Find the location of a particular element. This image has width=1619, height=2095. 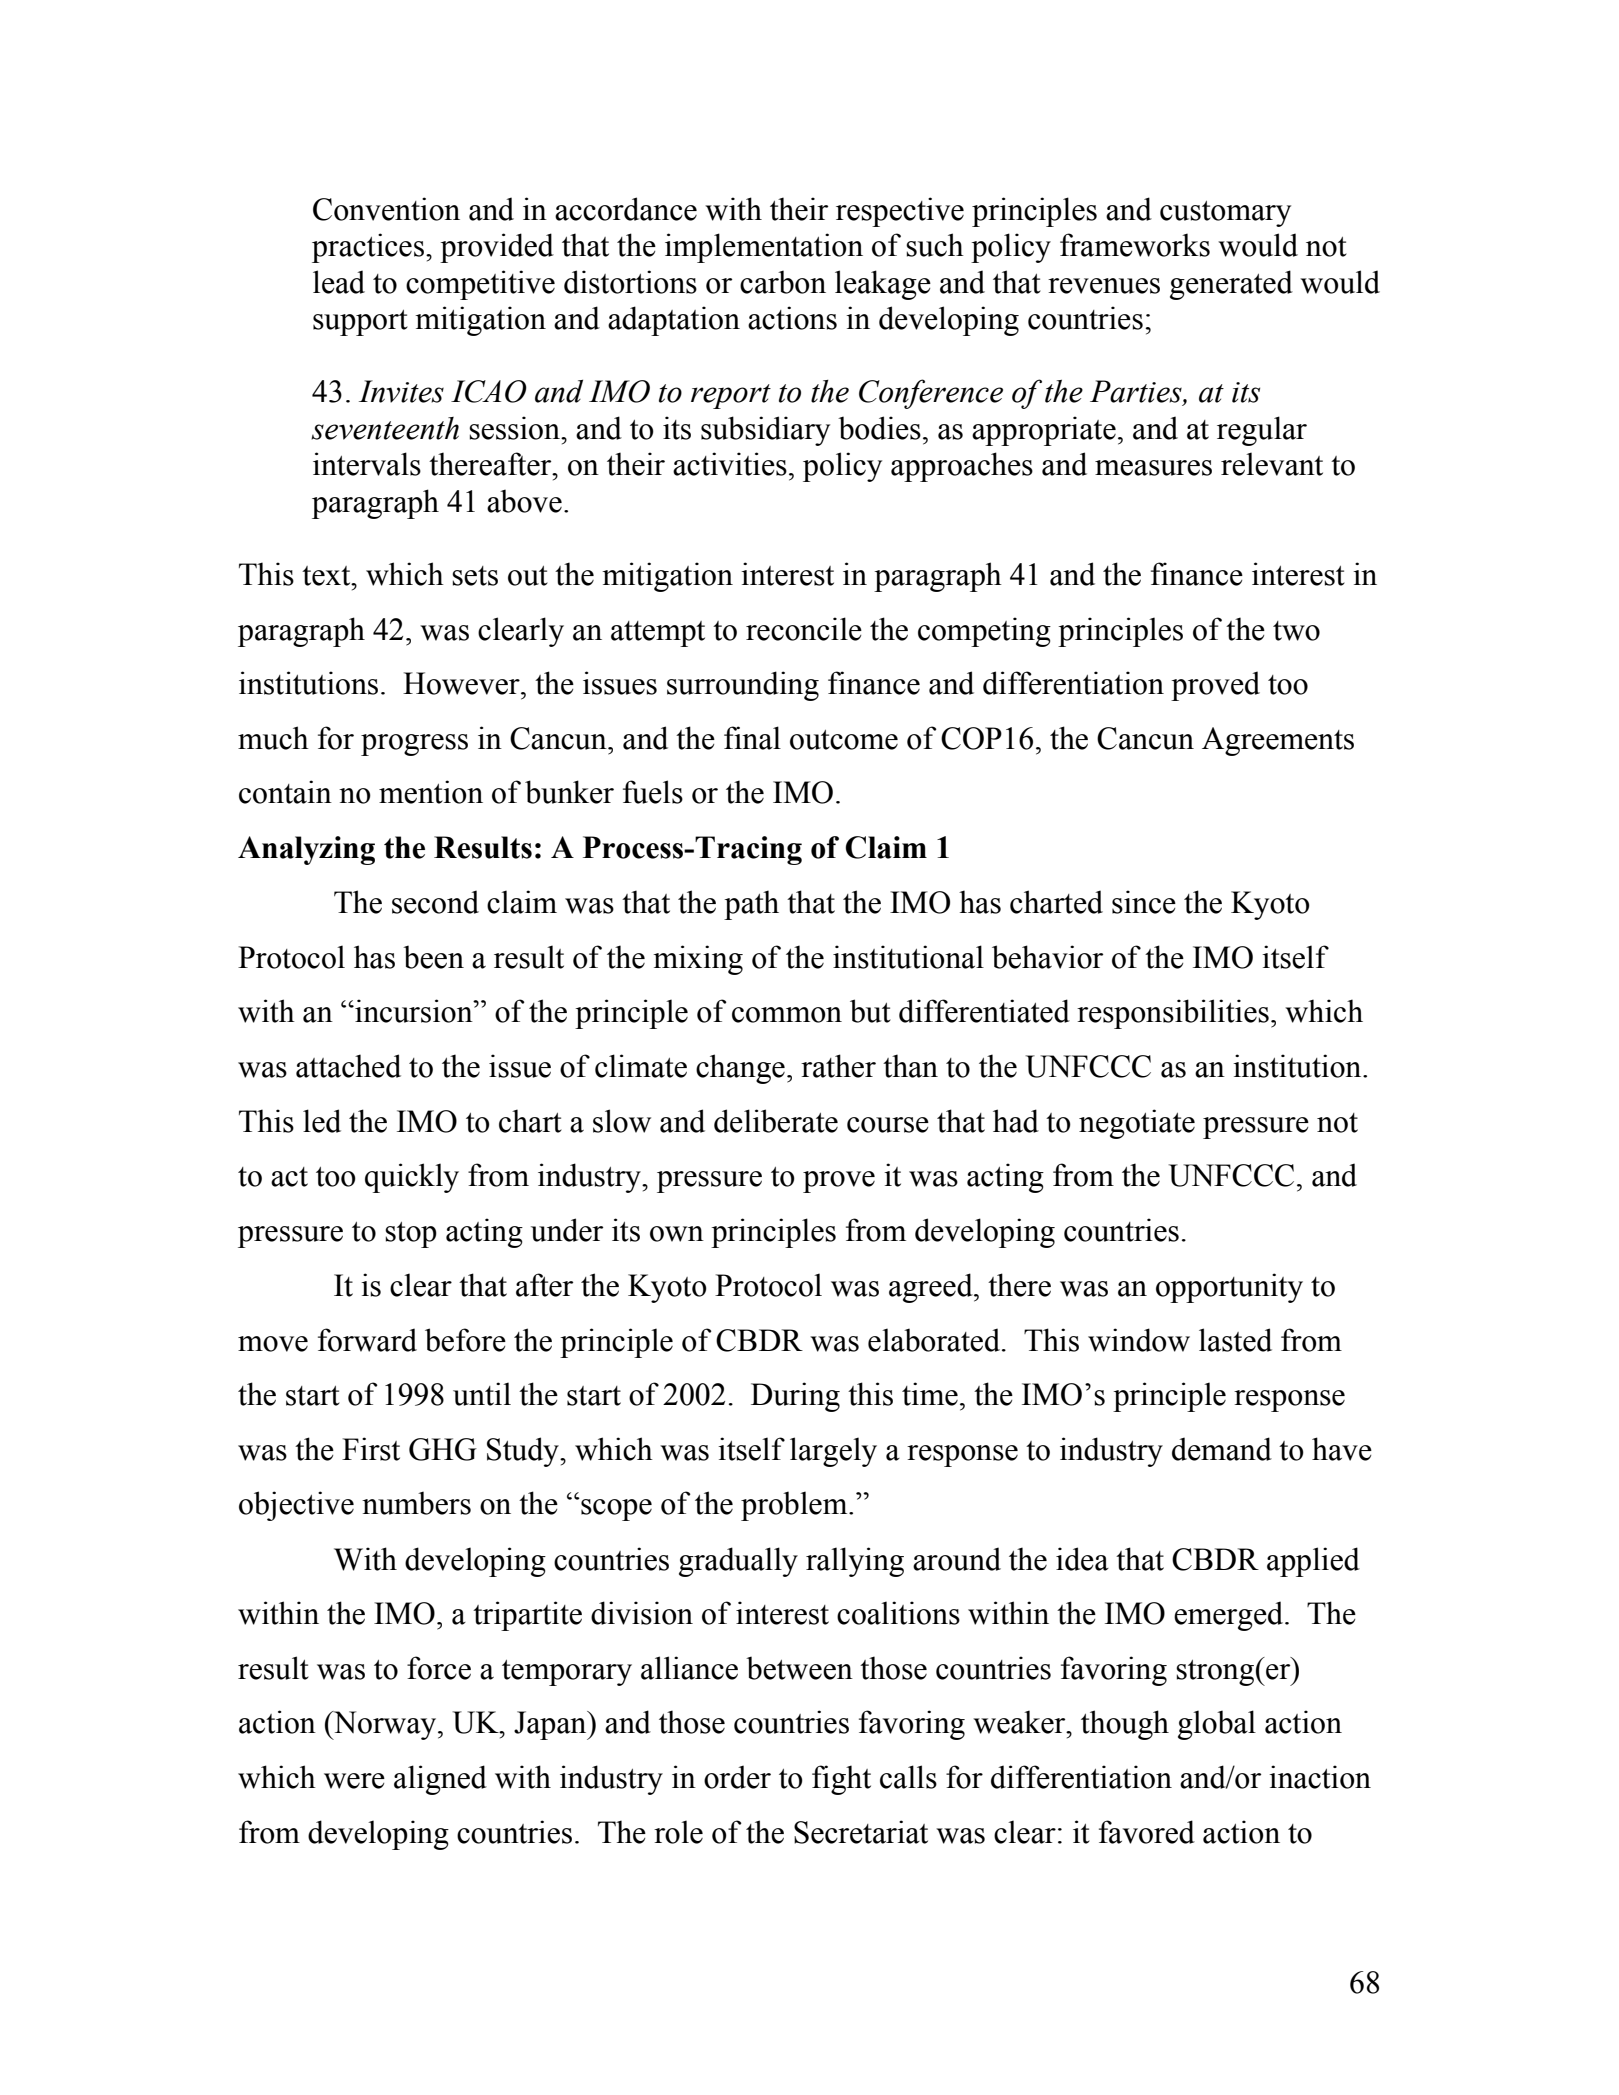

global is located at coordinates (1217, 1725).
